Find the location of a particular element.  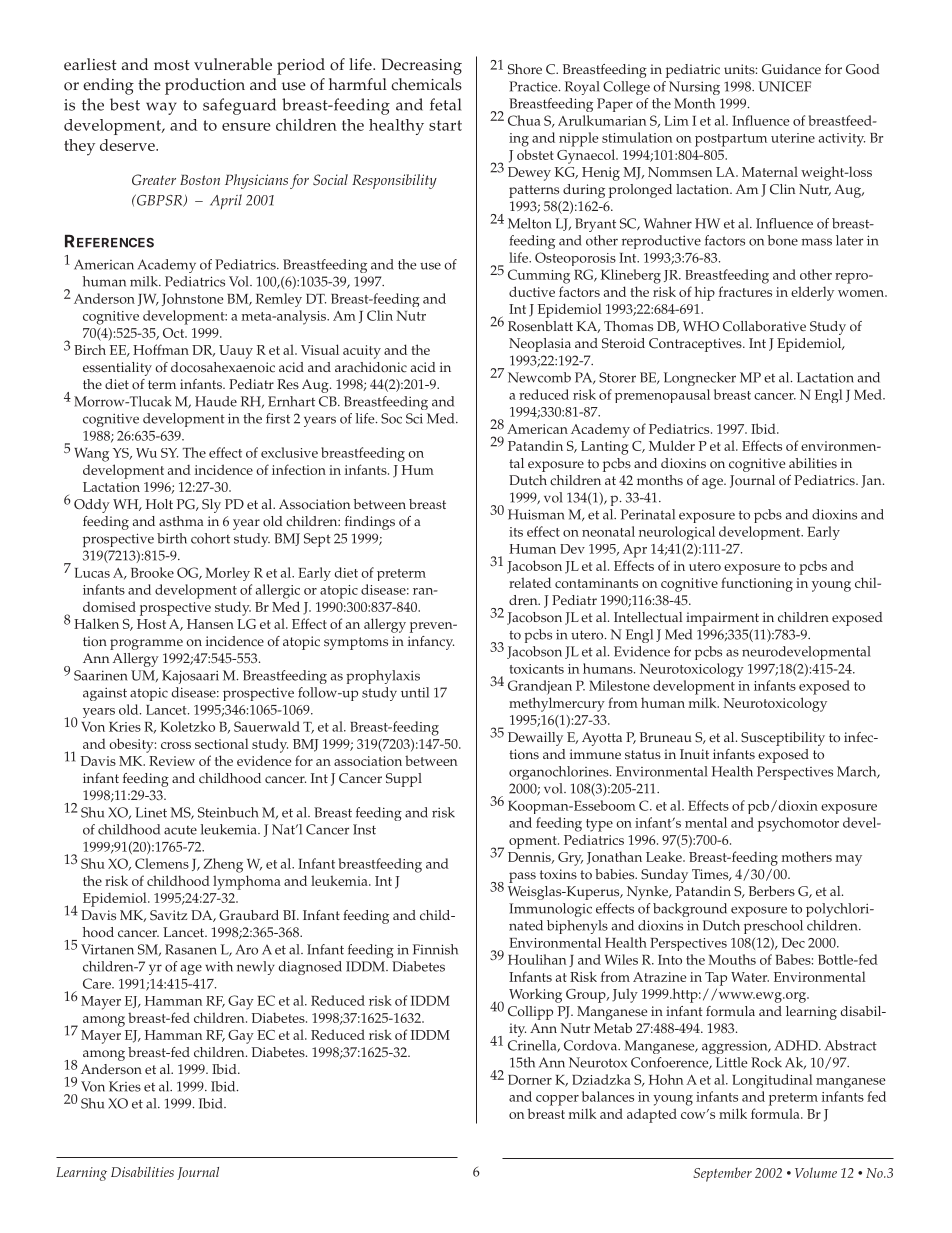

Care is located at coordinates (98, 983).
